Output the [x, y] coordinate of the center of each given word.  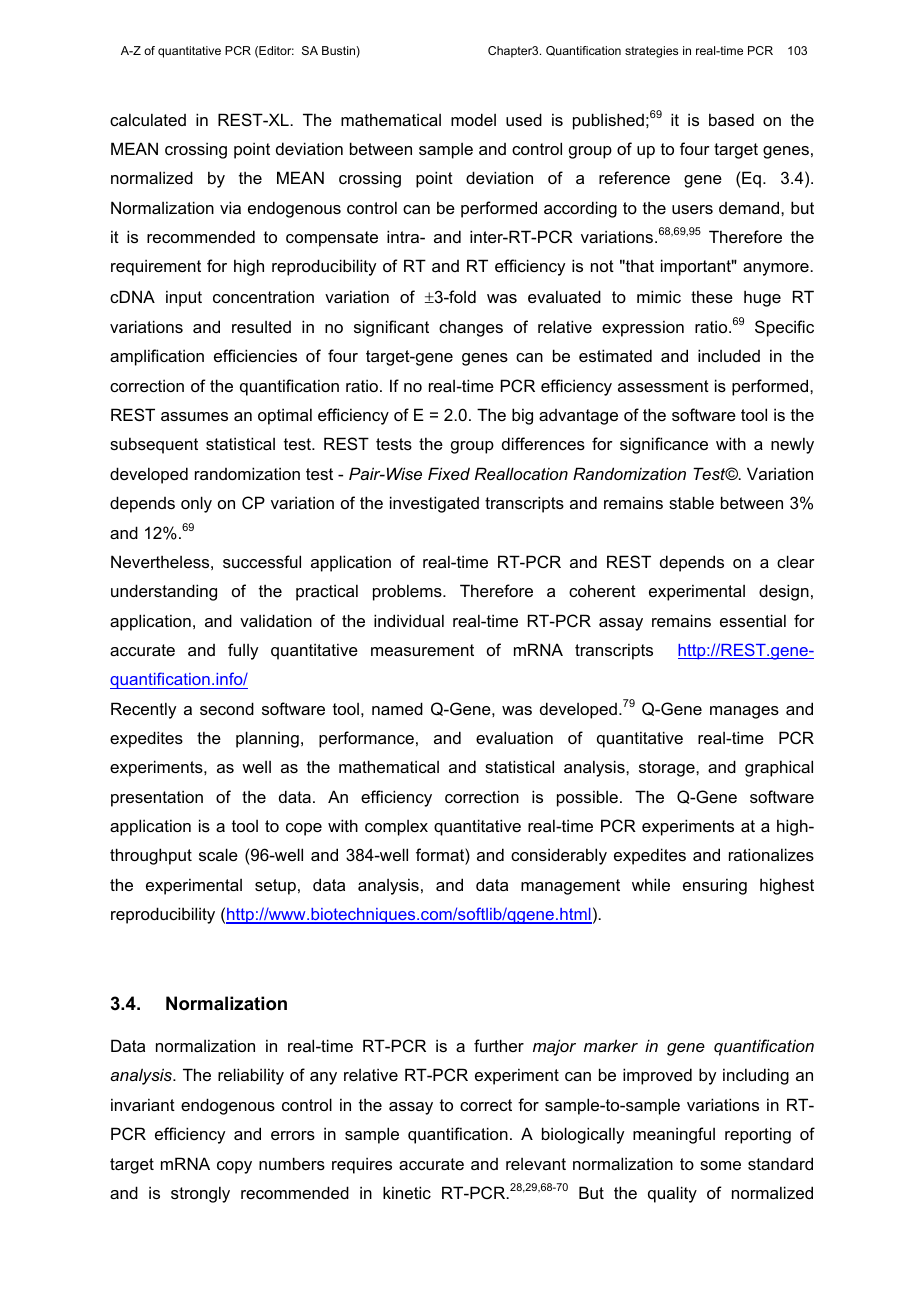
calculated [148, 119]
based [731, 119]
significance [664, 445]
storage [668, 769]
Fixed [449, 473]
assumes [194, 416]
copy [234, 1167]
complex [396, 828]
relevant [536, 1164]
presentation [157, 798]
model [473, 119]
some [720, 1165]
